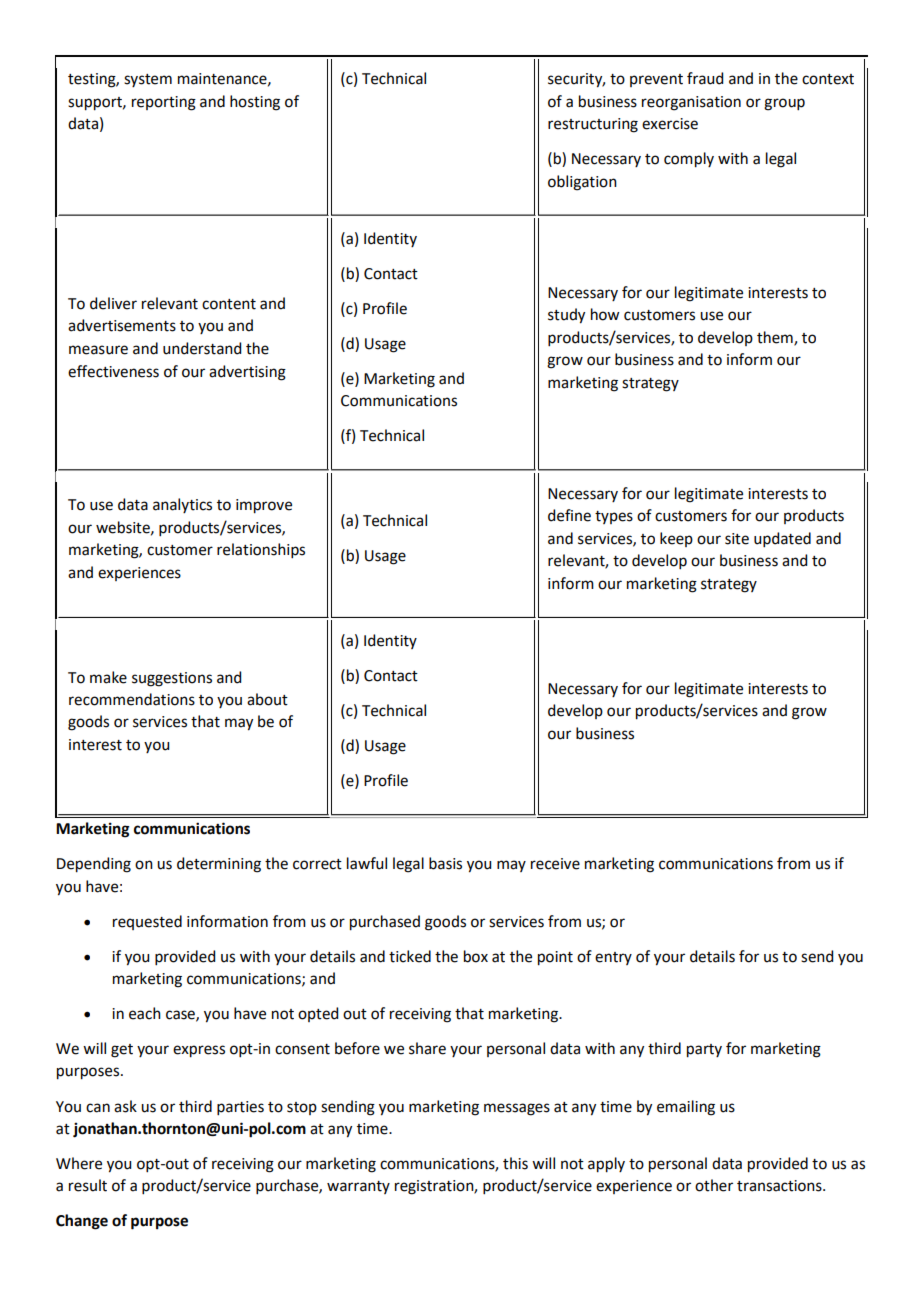  What do you see at coordinates (782, 539) in the document?
I see `updated` at bounding box center [782, 539].
